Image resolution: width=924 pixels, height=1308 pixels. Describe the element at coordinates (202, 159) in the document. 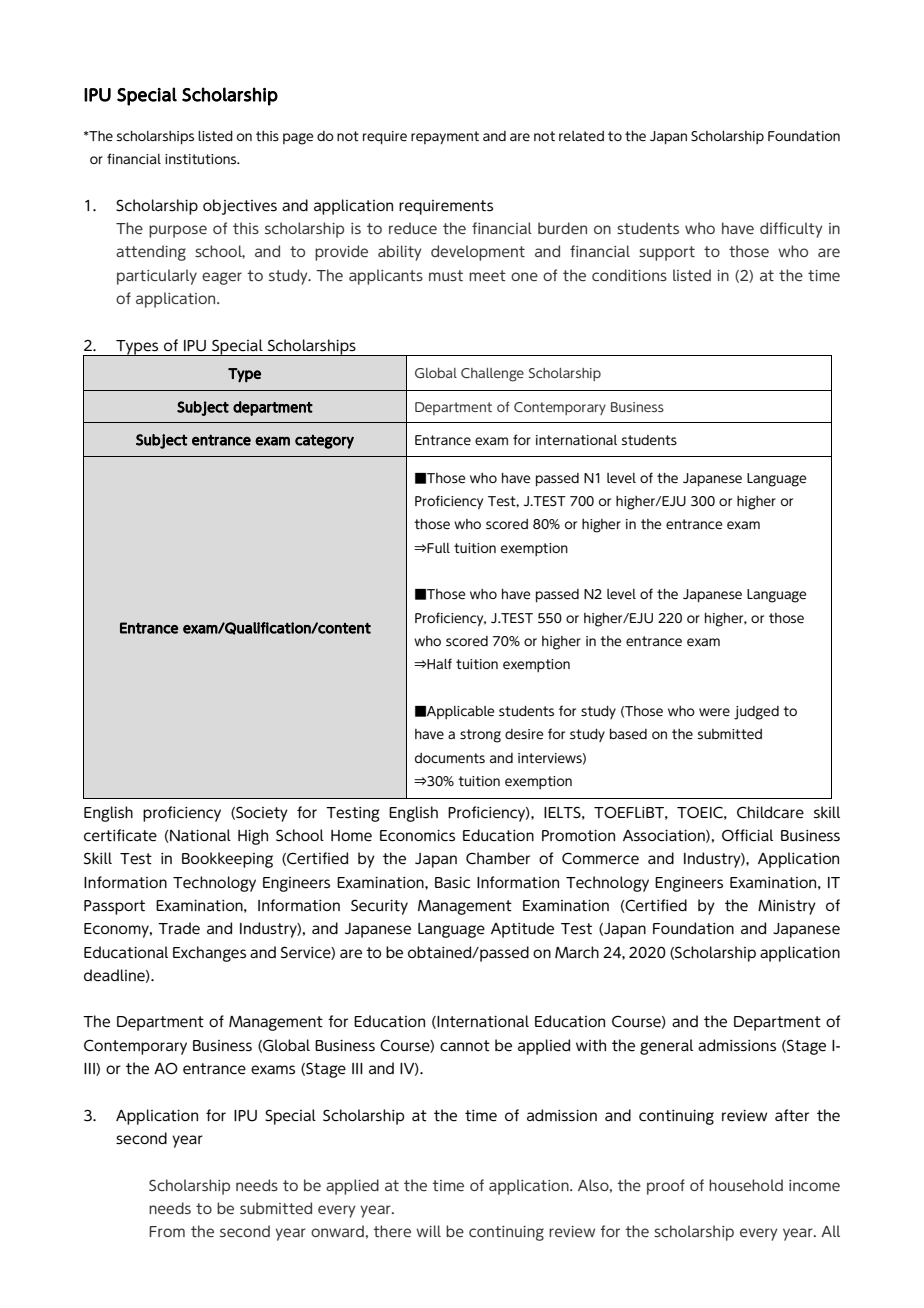

I see `institutions` at that location.
